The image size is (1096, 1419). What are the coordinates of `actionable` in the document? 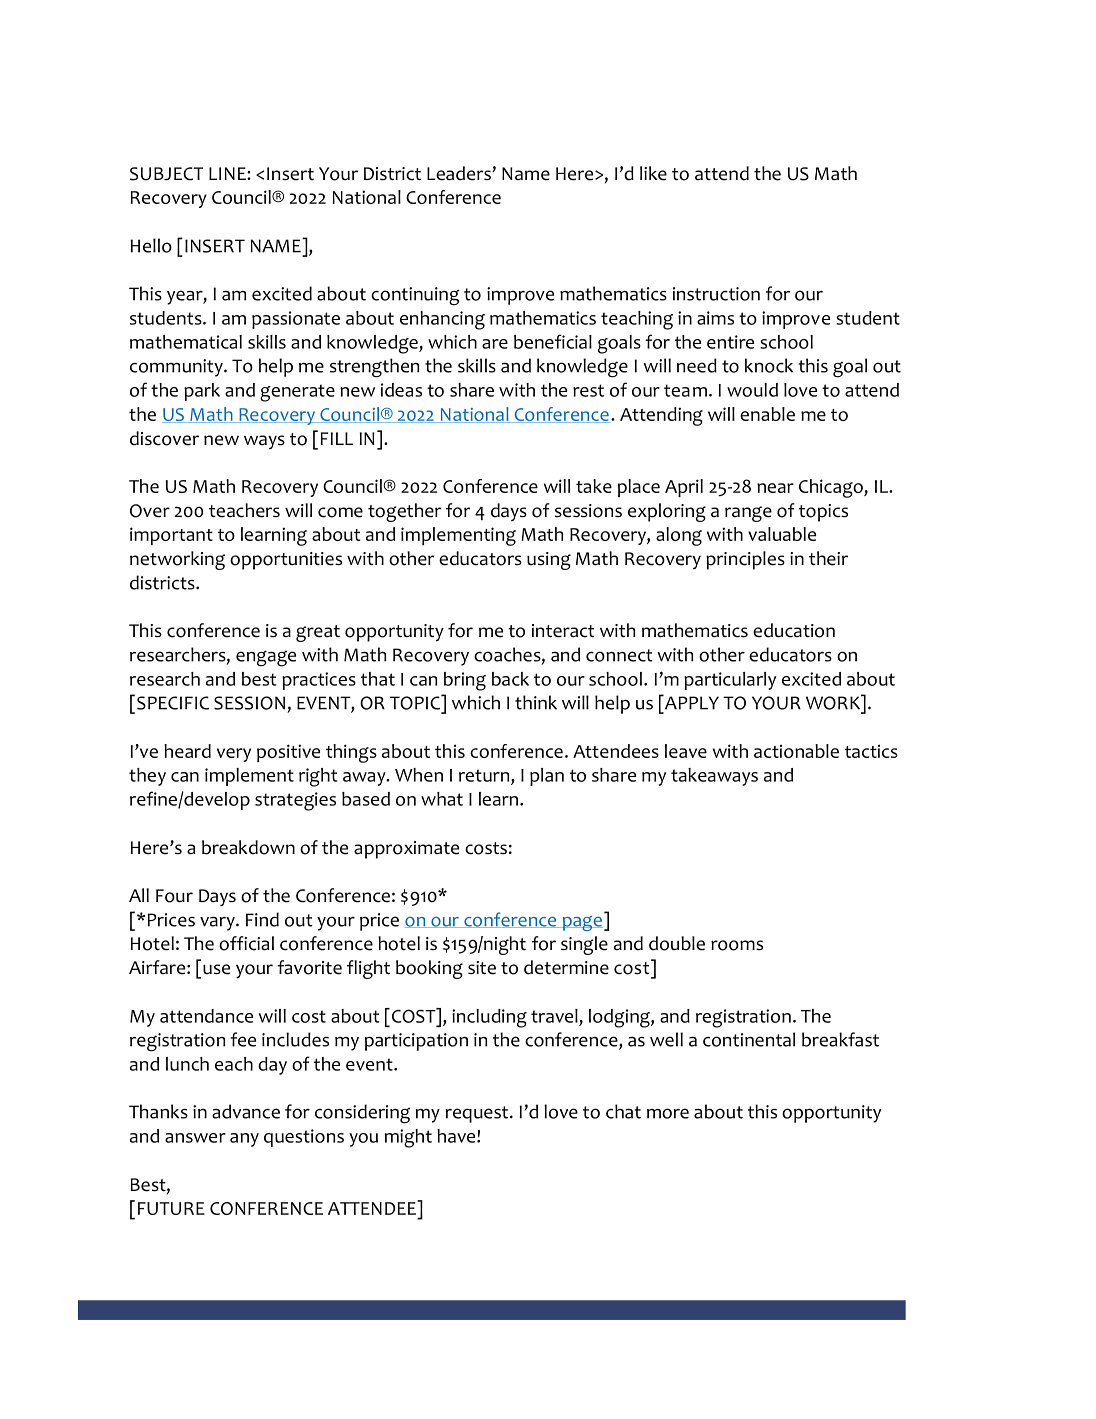 It's located at (796, 751).
